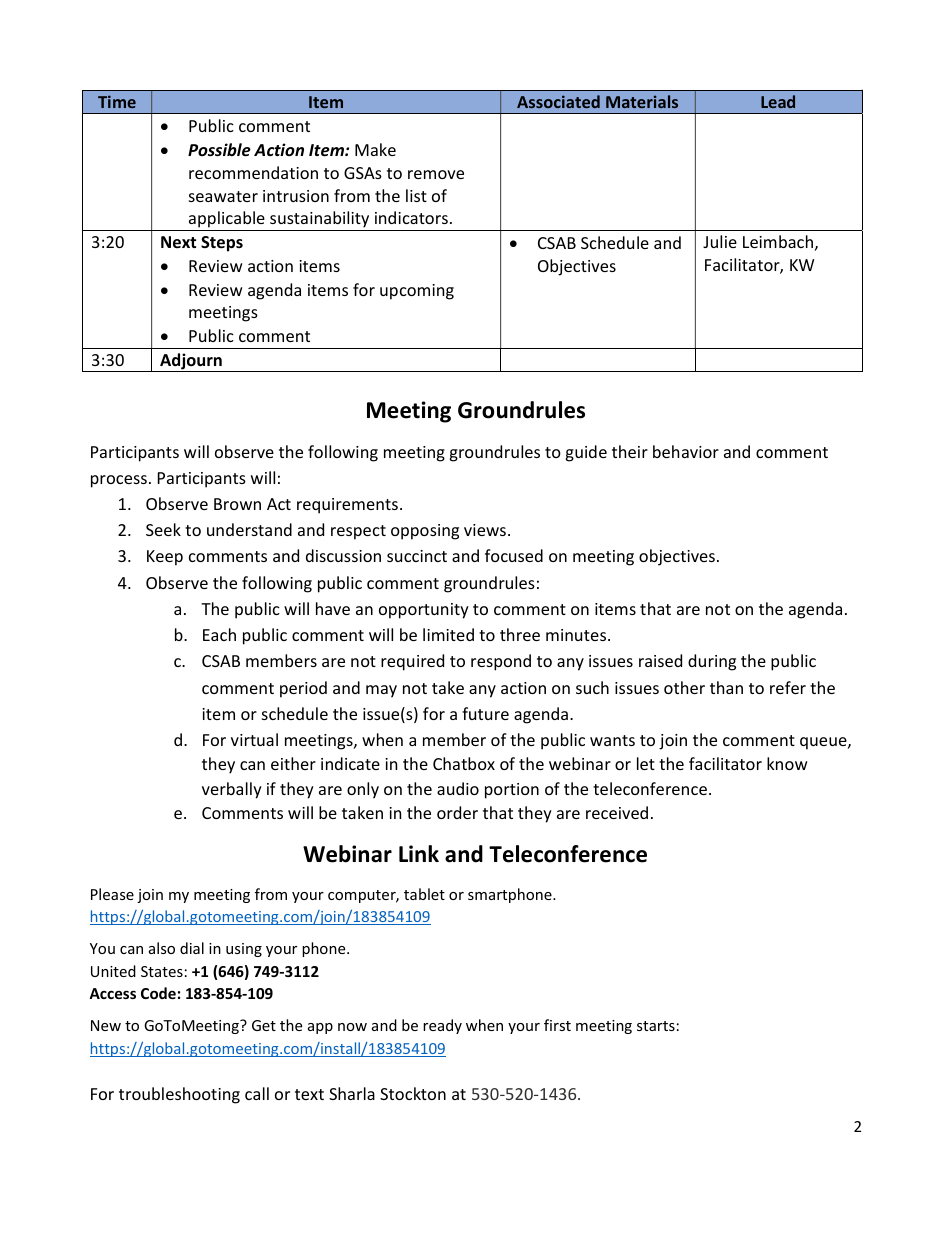 Image resolution: width=952 pixels, height=1233 pixels. Describe the element at coordinates (219, 634) in the document. I see `Each` at that location.
